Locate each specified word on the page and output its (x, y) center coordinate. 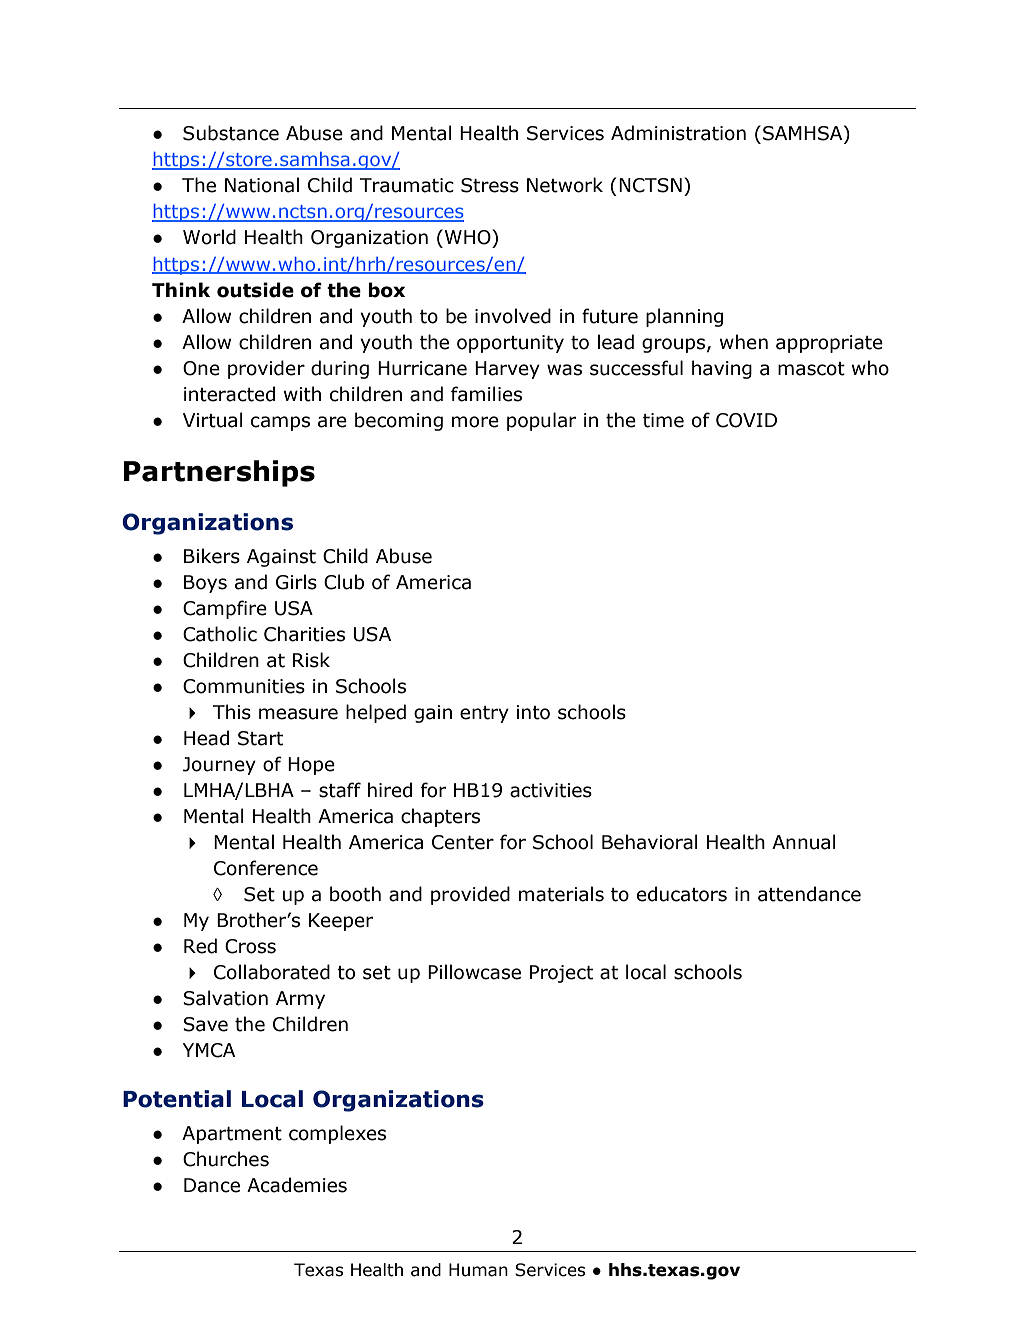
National (262, 185)
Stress (490, 185)
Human (478, 1270)
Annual (804, 842)
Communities (244, 686)
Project (561, 974)
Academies (297, 1185)
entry (484, 714)
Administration (678, 133)
